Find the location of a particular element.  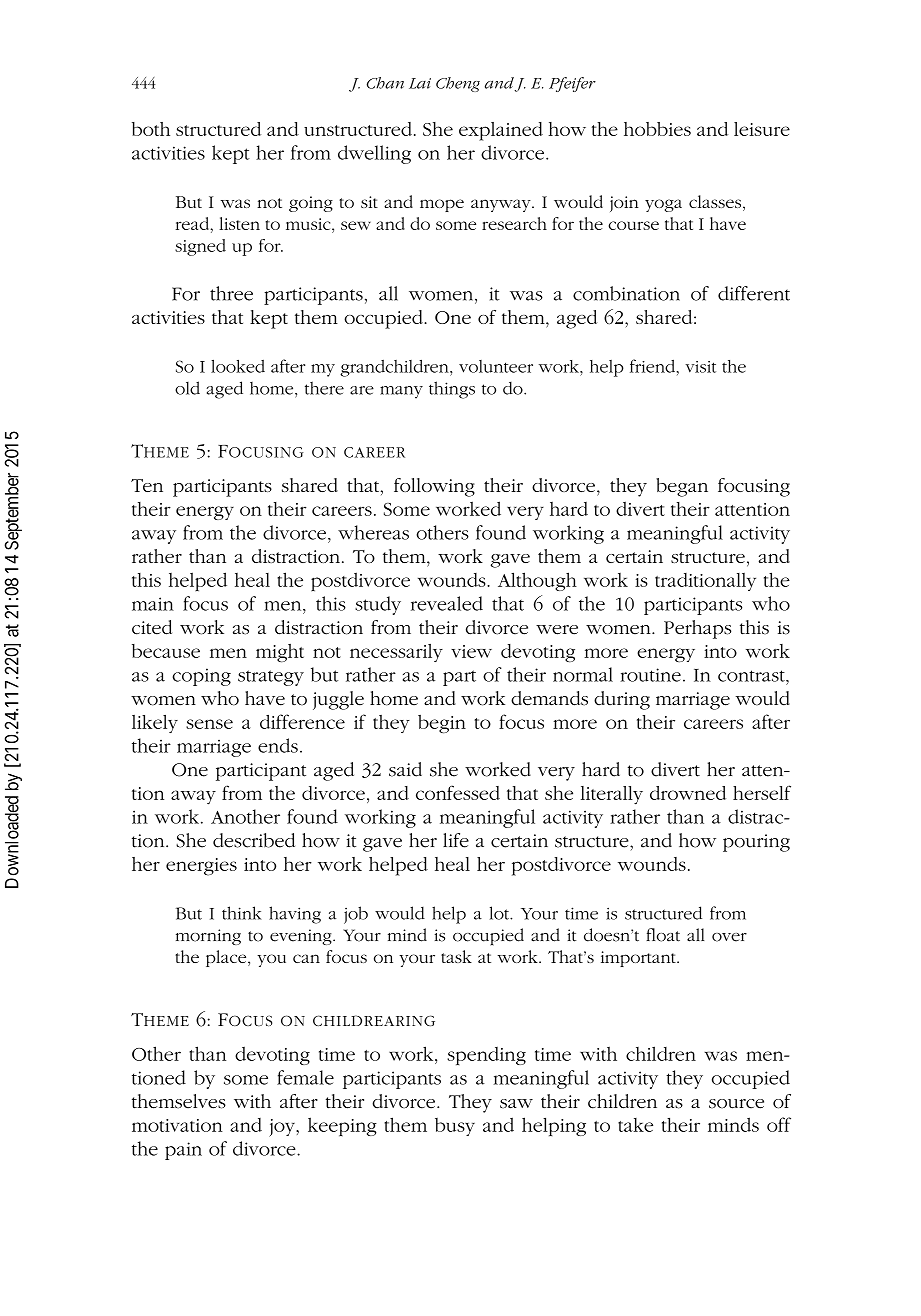

pain is located at coordinates (183, 1151).
